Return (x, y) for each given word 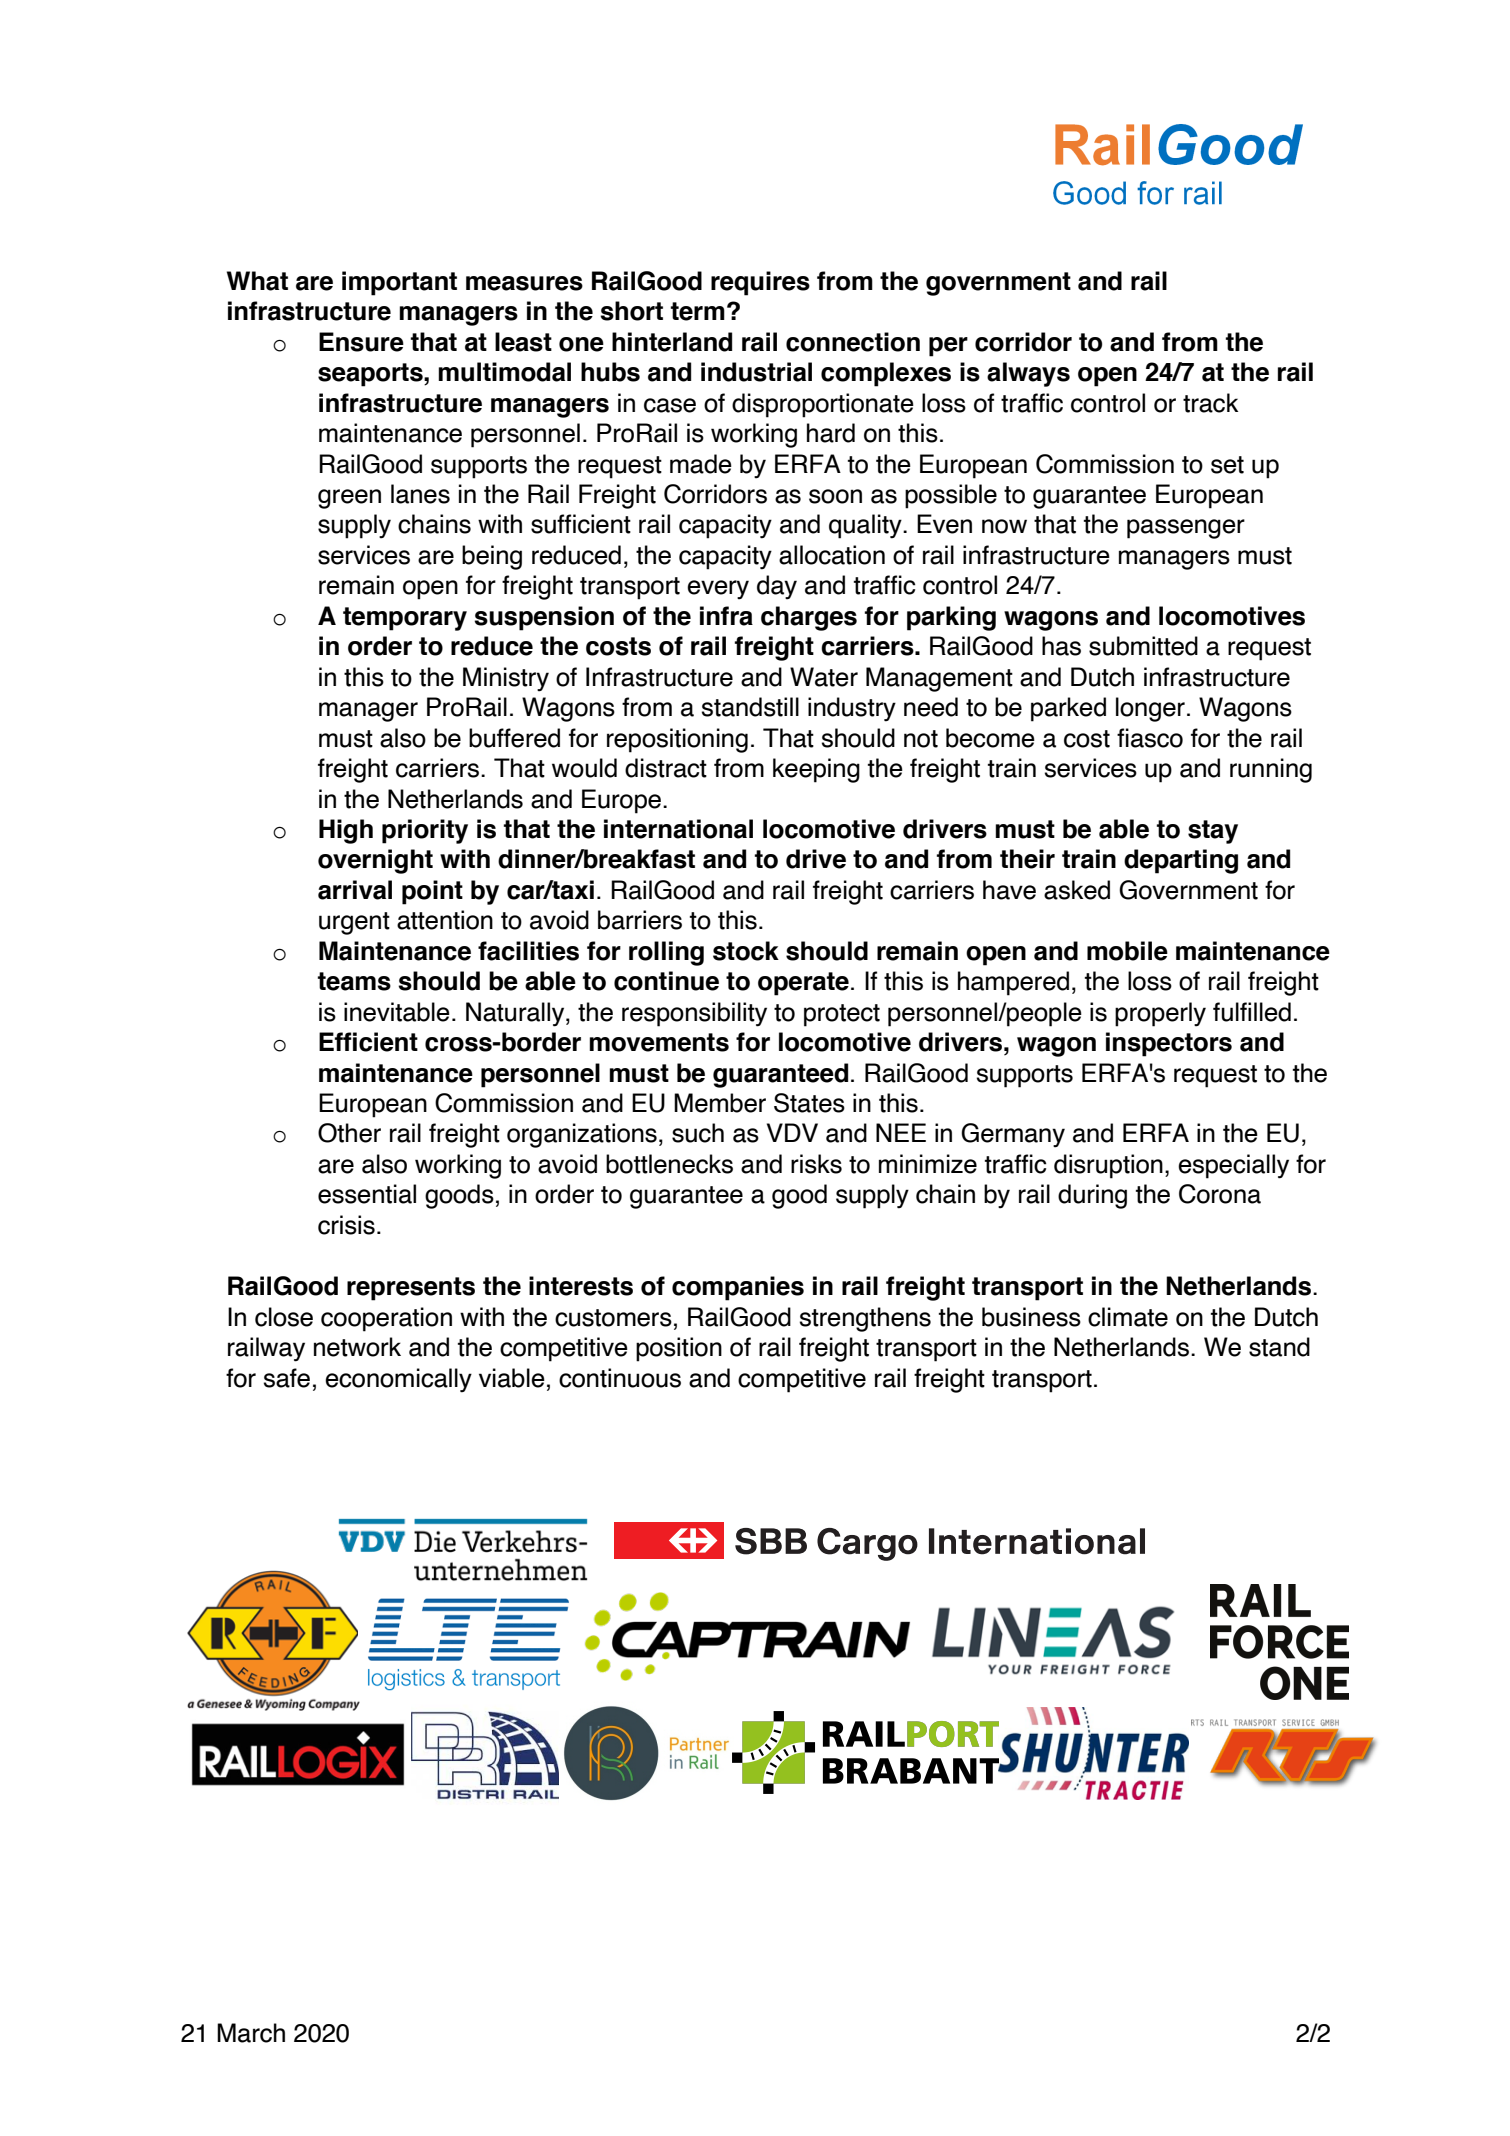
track (1210, 403)
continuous (620, 1378)
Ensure (361, 342)
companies (738, 1288)
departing (1181, 861)
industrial (756, 372)
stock (746, 951)
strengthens (865, 1319)
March (251, 2033)
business (1031, 1317)
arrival (355, 890)
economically (398, 1380)
